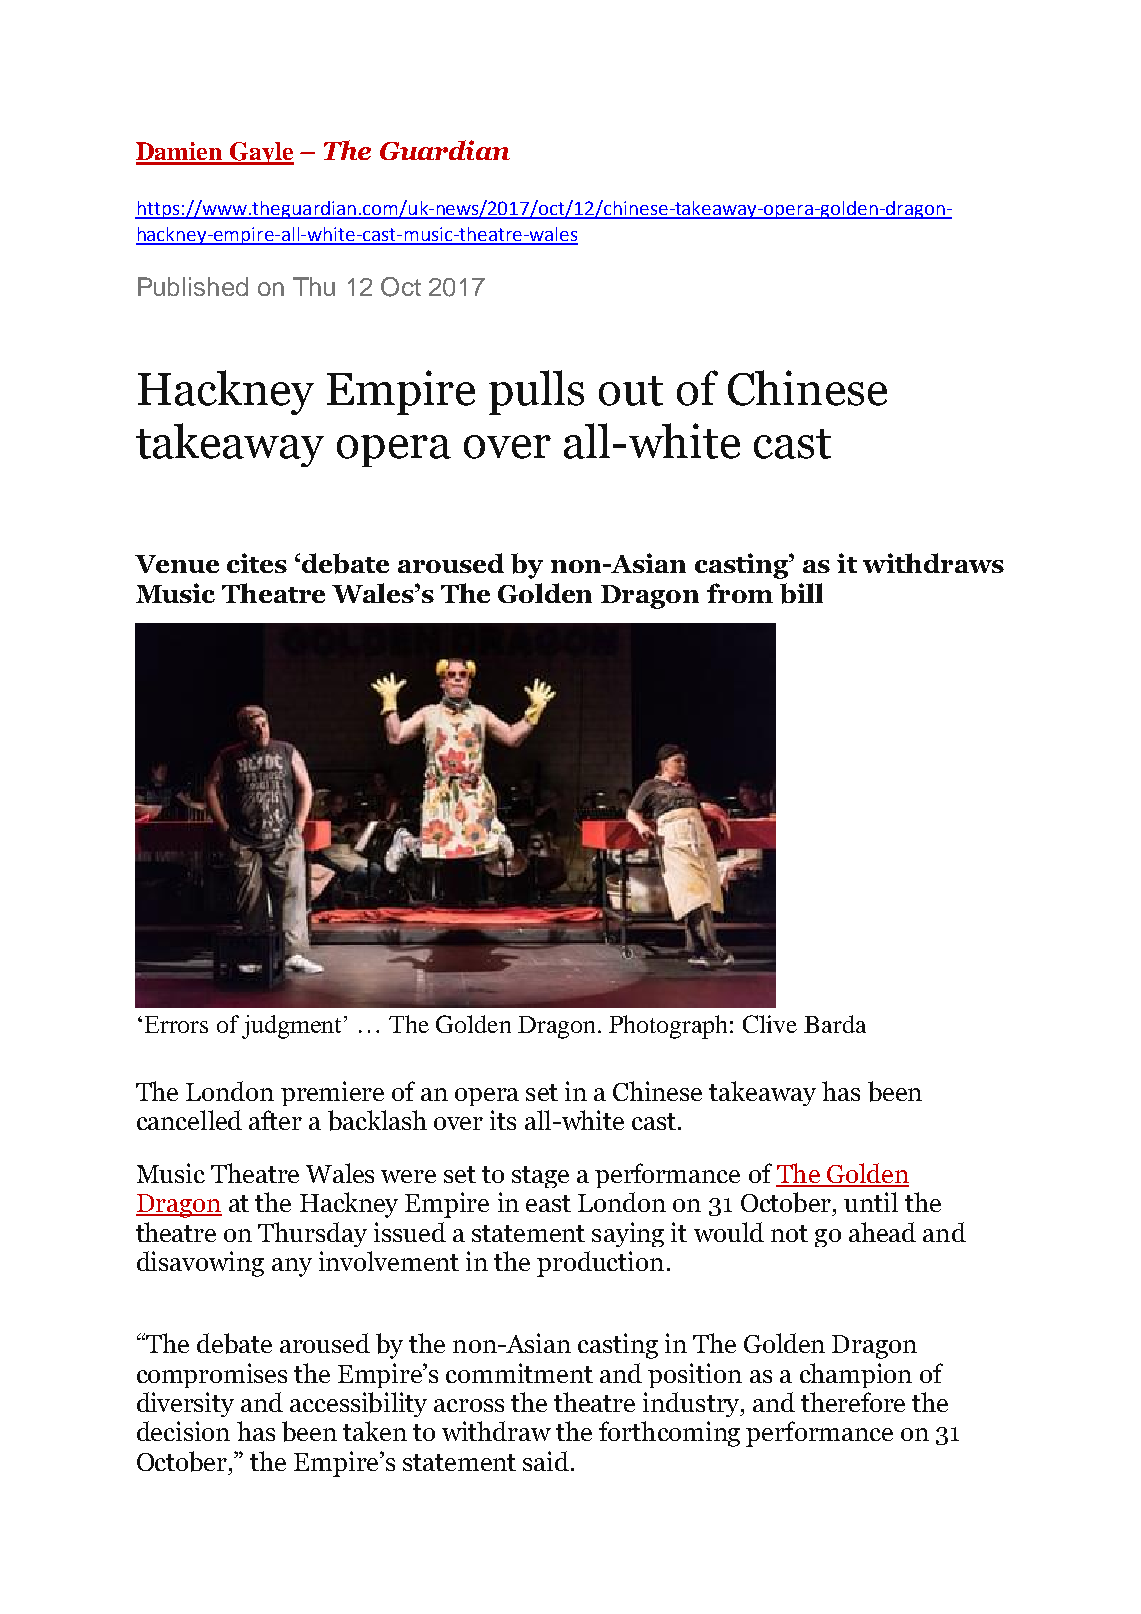 This screenshot has height=1614, width=1141. Describe the element at coordinates (631, 391) in the screenshot. I see `out` at that location.
